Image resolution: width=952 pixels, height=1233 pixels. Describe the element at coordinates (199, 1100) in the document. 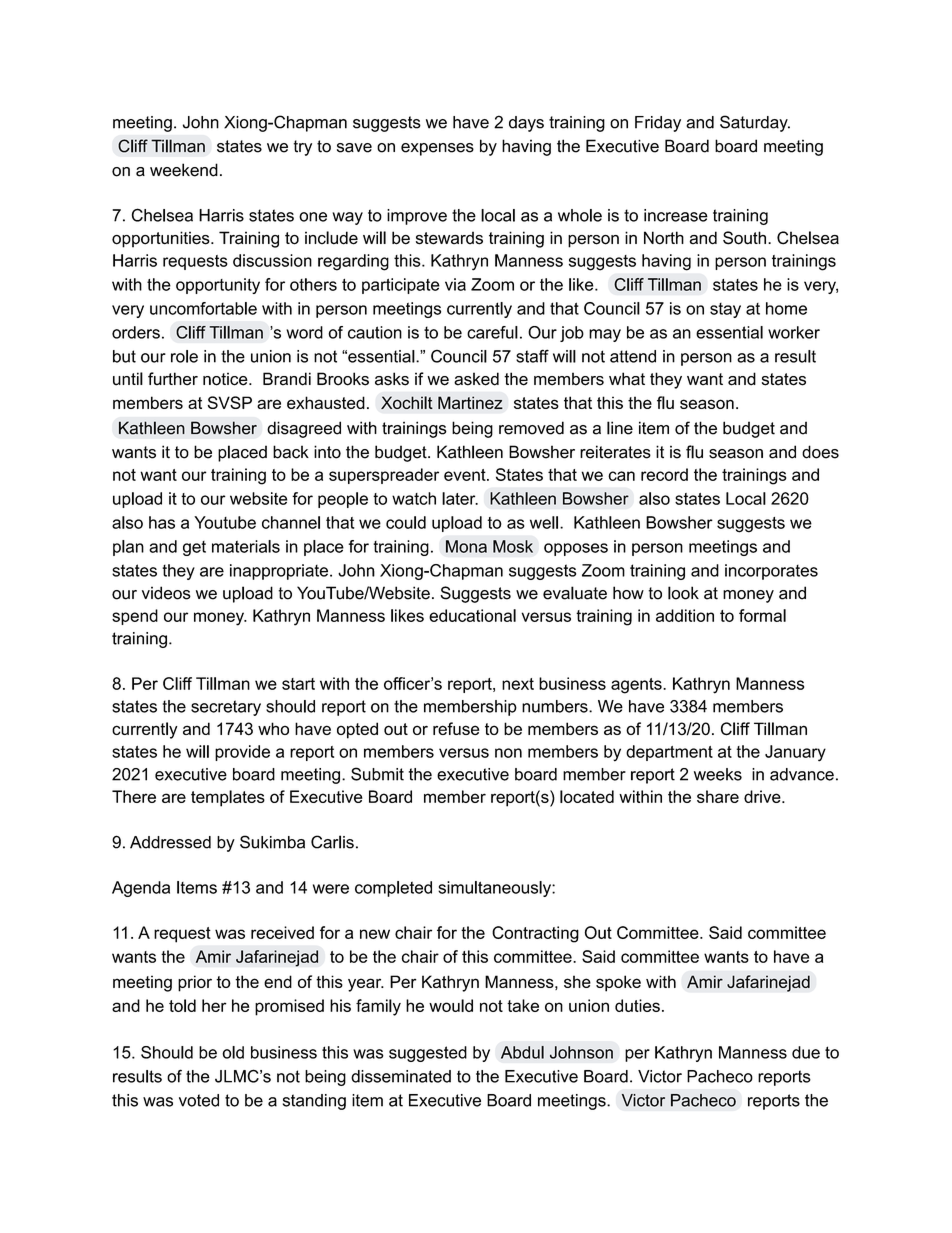

I see `voted` at that location.
